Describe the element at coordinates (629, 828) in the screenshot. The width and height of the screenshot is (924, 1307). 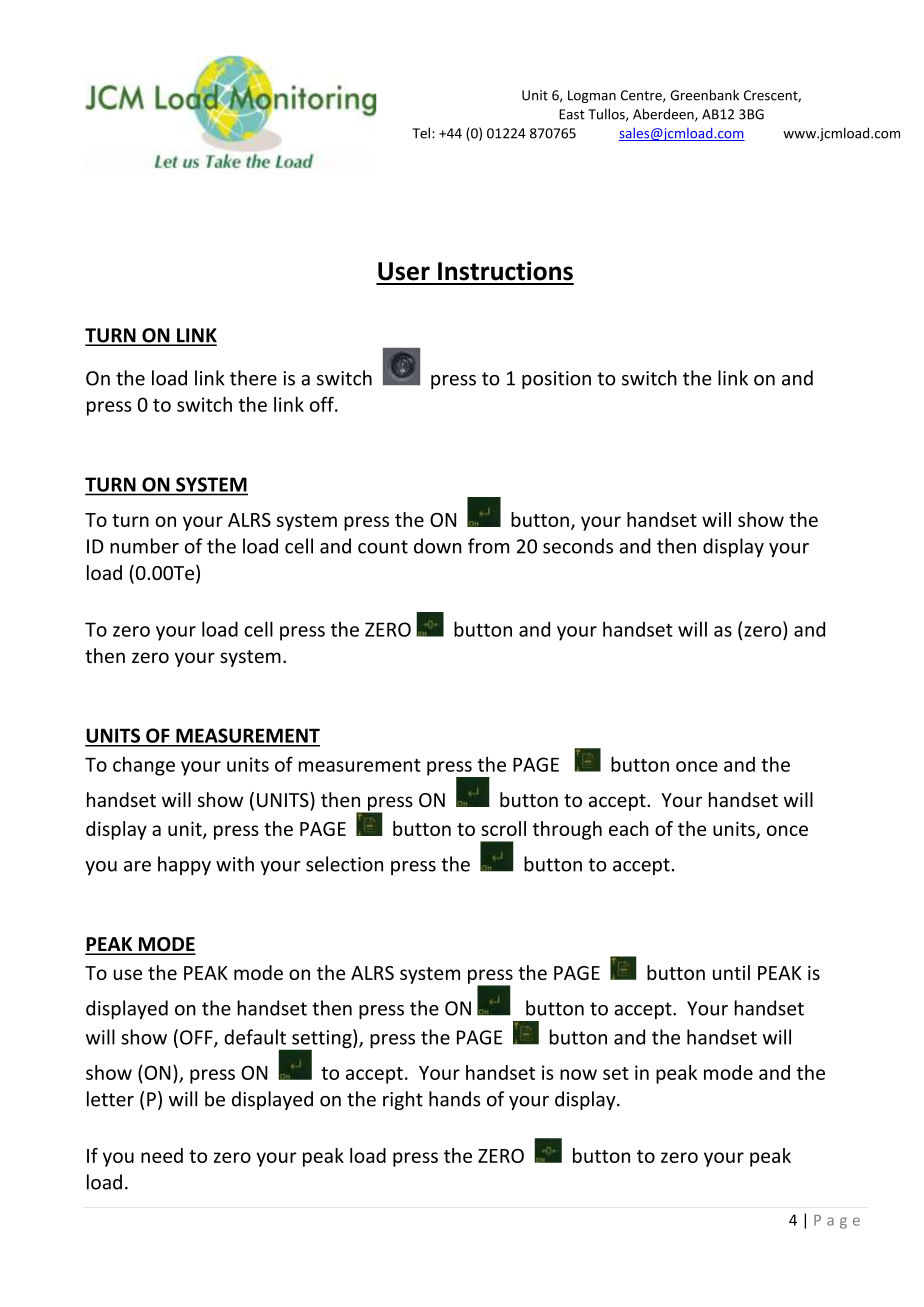
I see `each` at that location.
